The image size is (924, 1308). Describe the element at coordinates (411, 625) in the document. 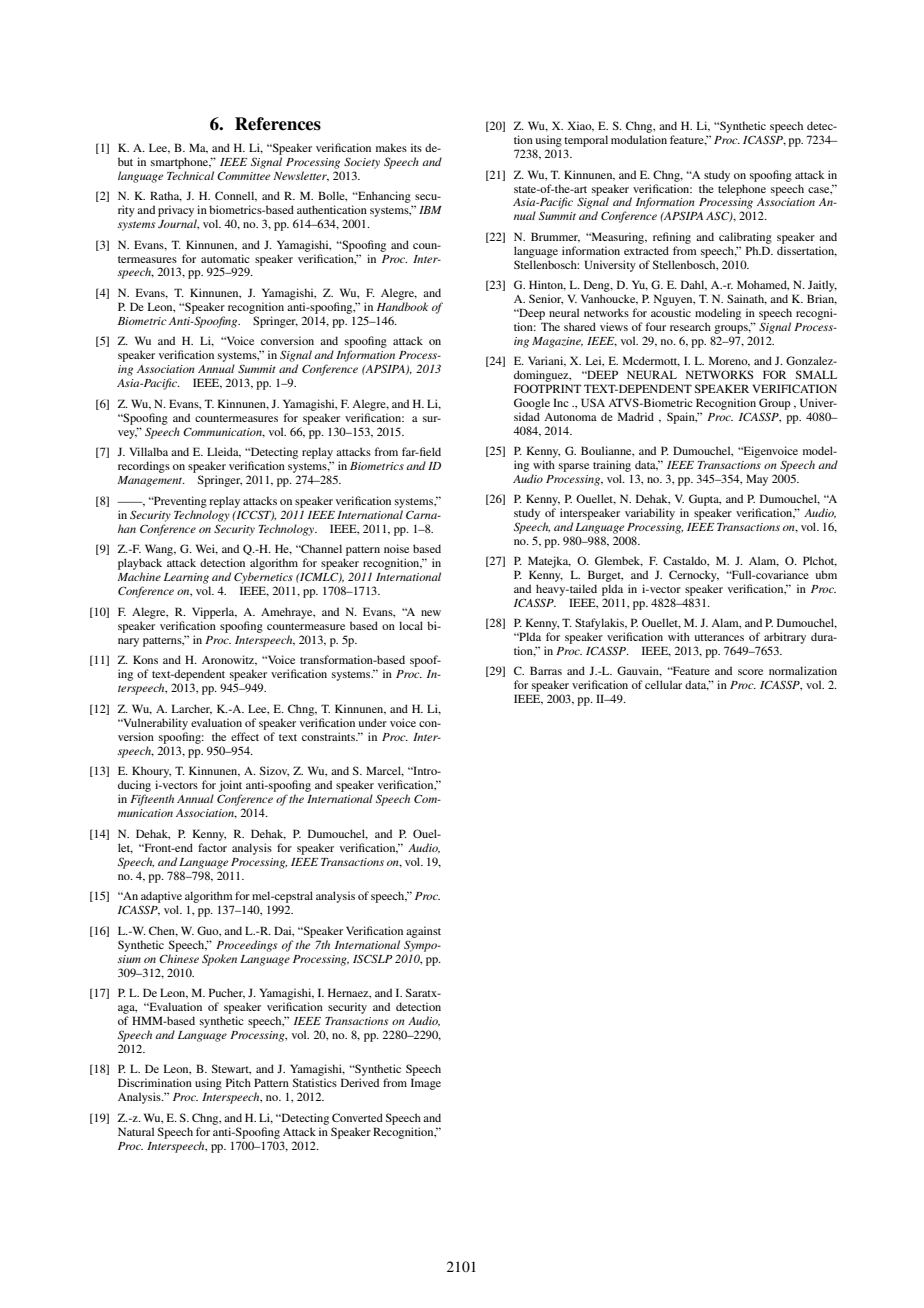

I see `local` at that location.
